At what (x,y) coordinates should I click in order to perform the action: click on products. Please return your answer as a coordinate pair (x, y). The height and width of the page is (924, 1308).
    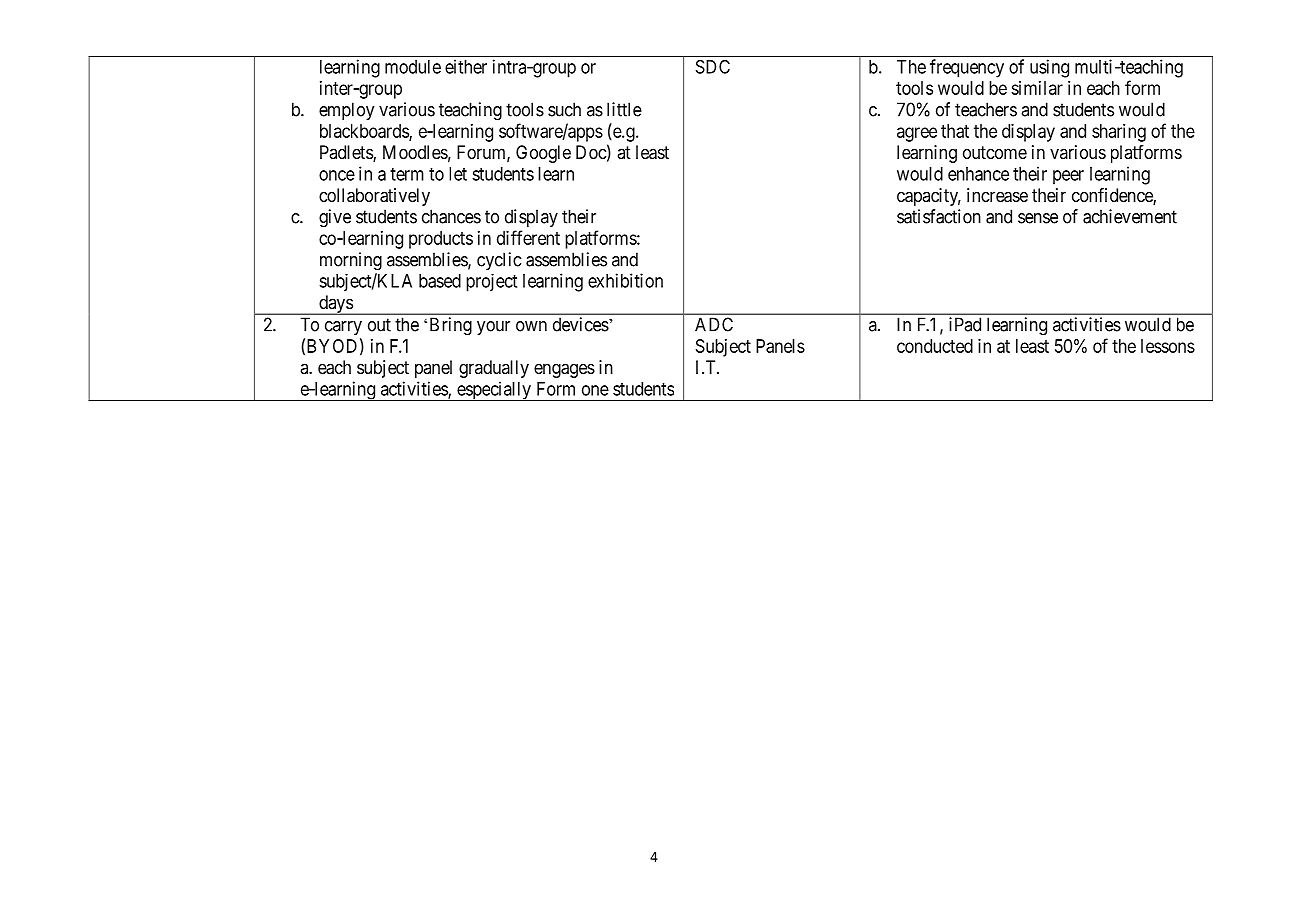
    Looking at the image, I should click on (441, 240).
